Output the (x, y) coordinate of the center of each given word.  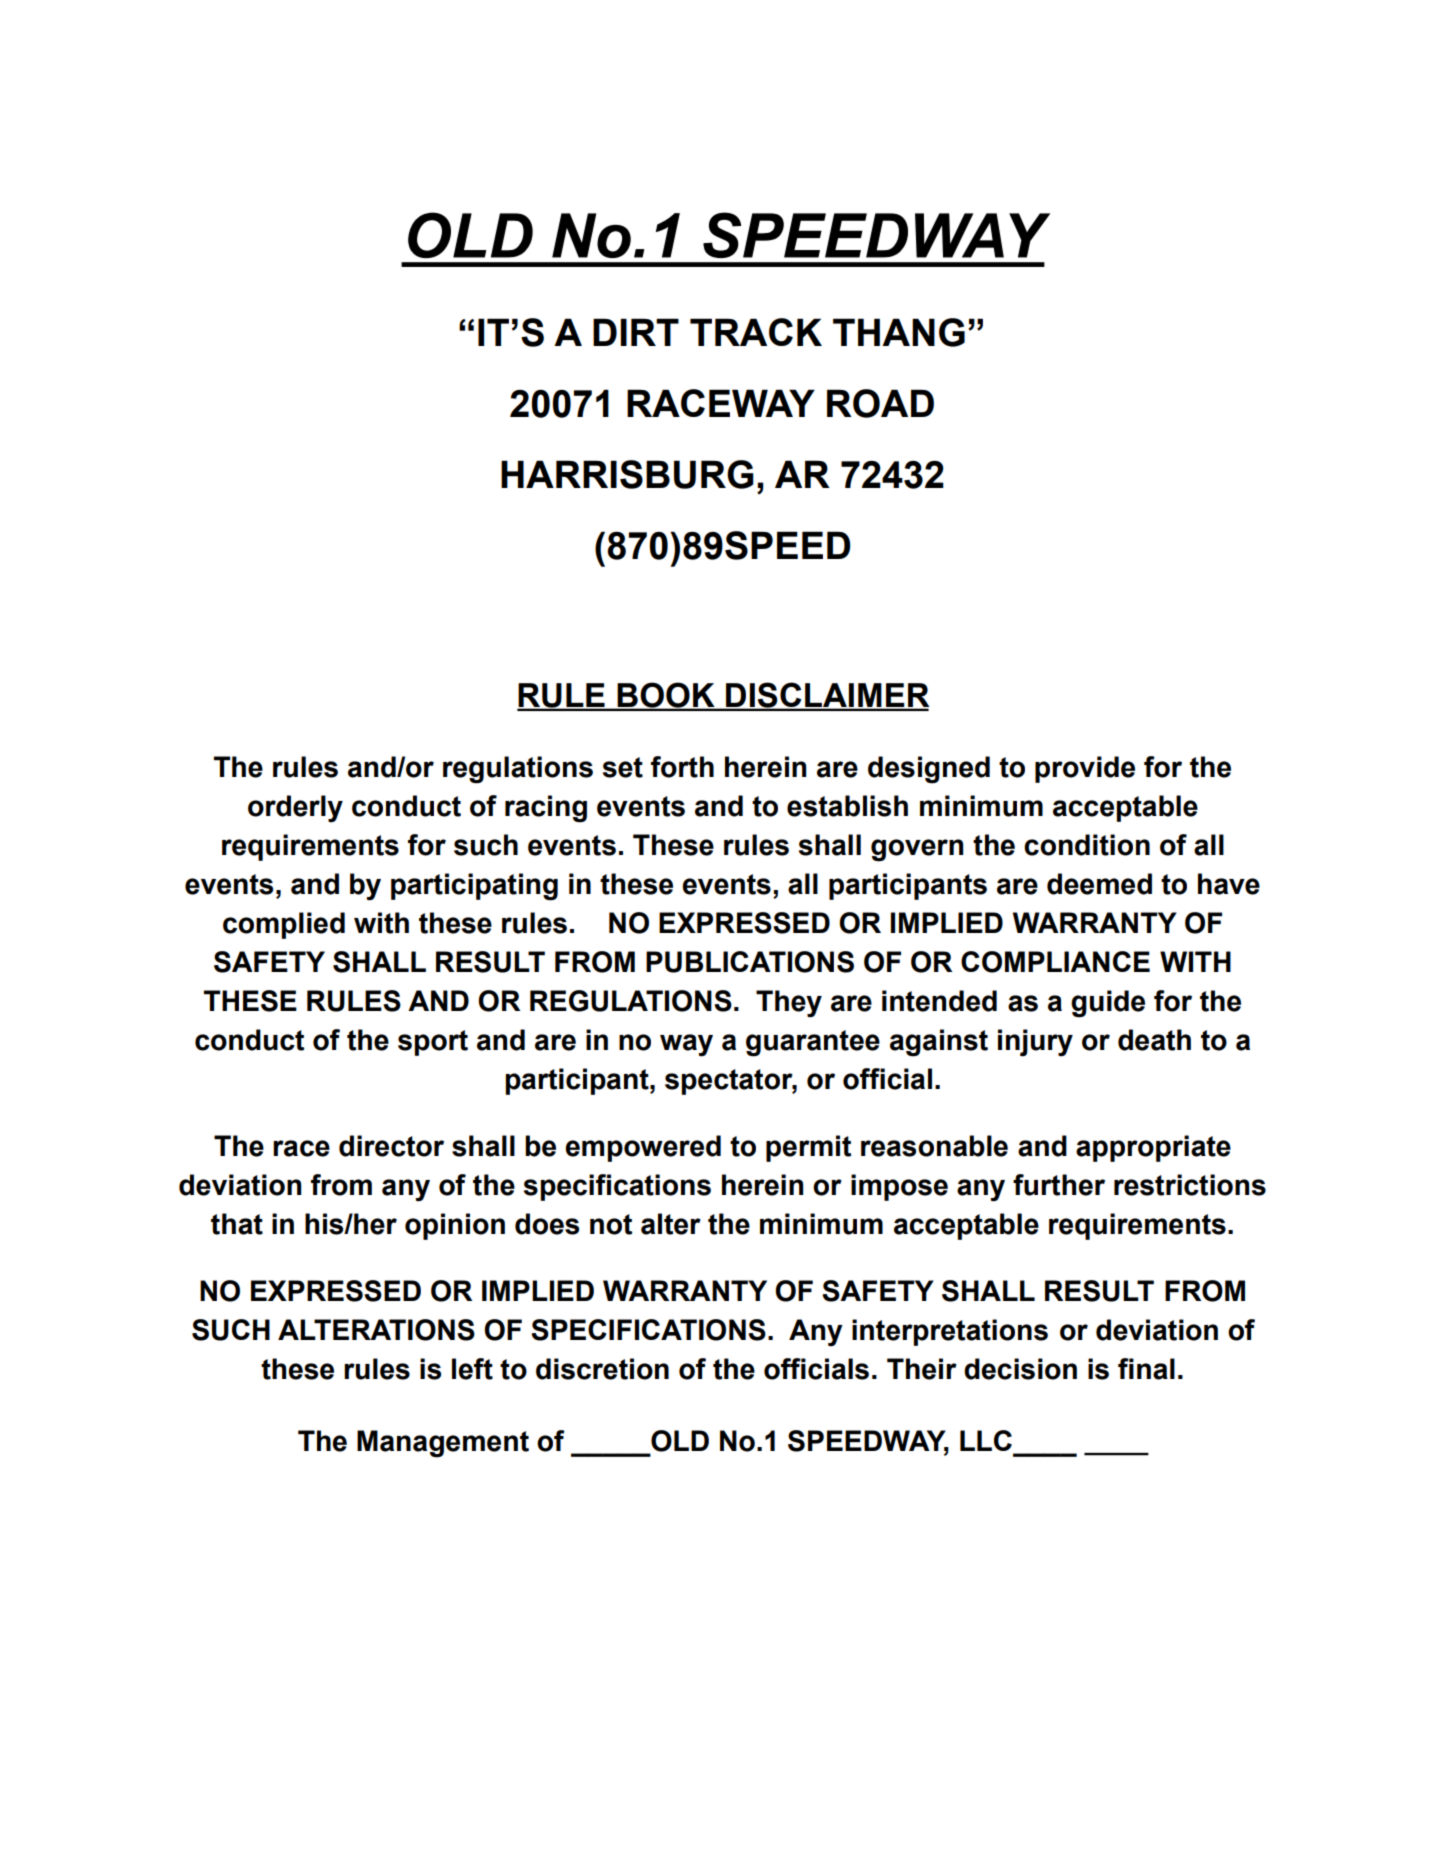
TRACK (756, 332)
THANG (899, 332)
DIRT (636, 332)
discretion (602, 1369)
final (1146, 1369)
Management (443, 1444)
